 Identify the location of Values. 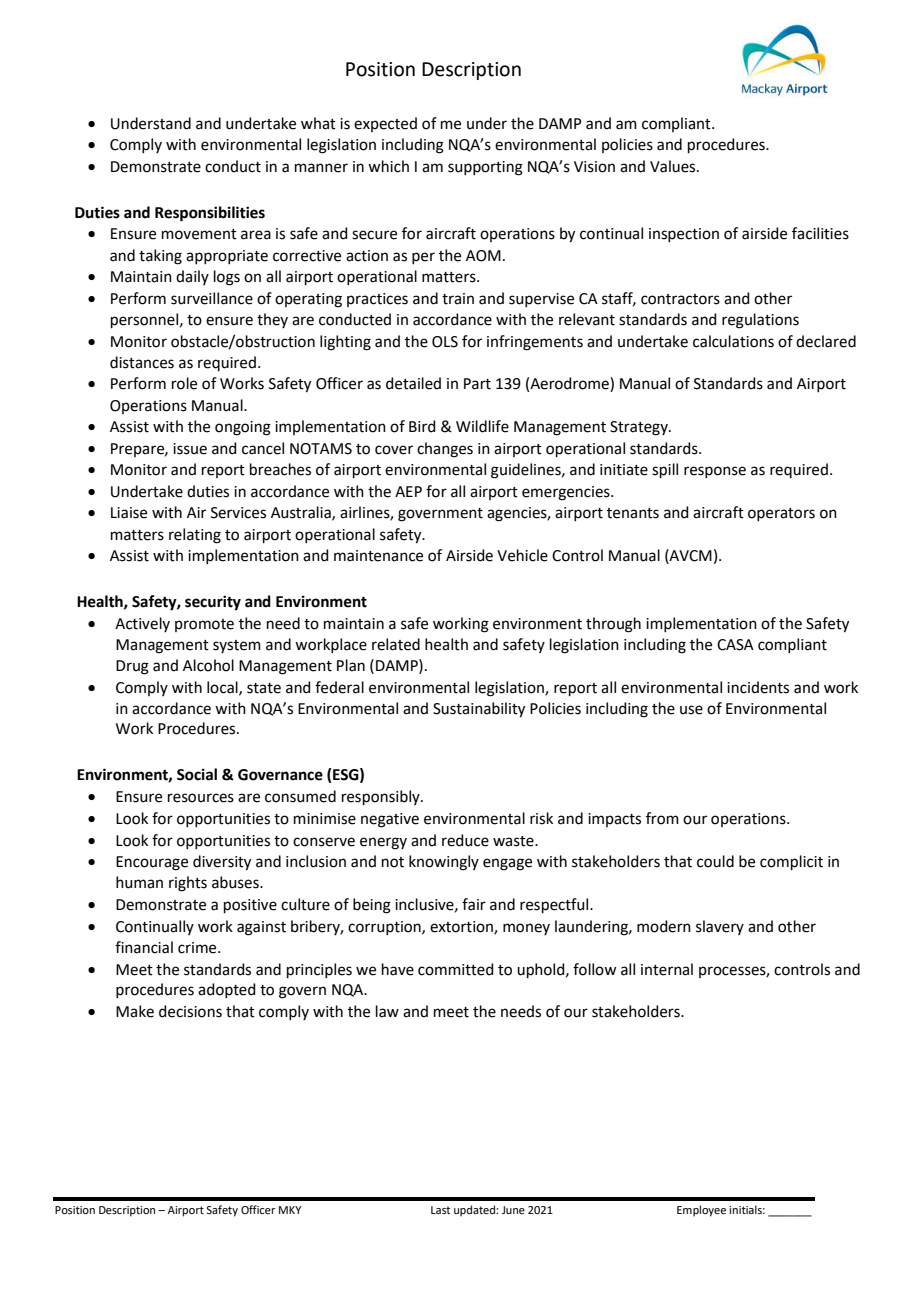
(674, 166).
